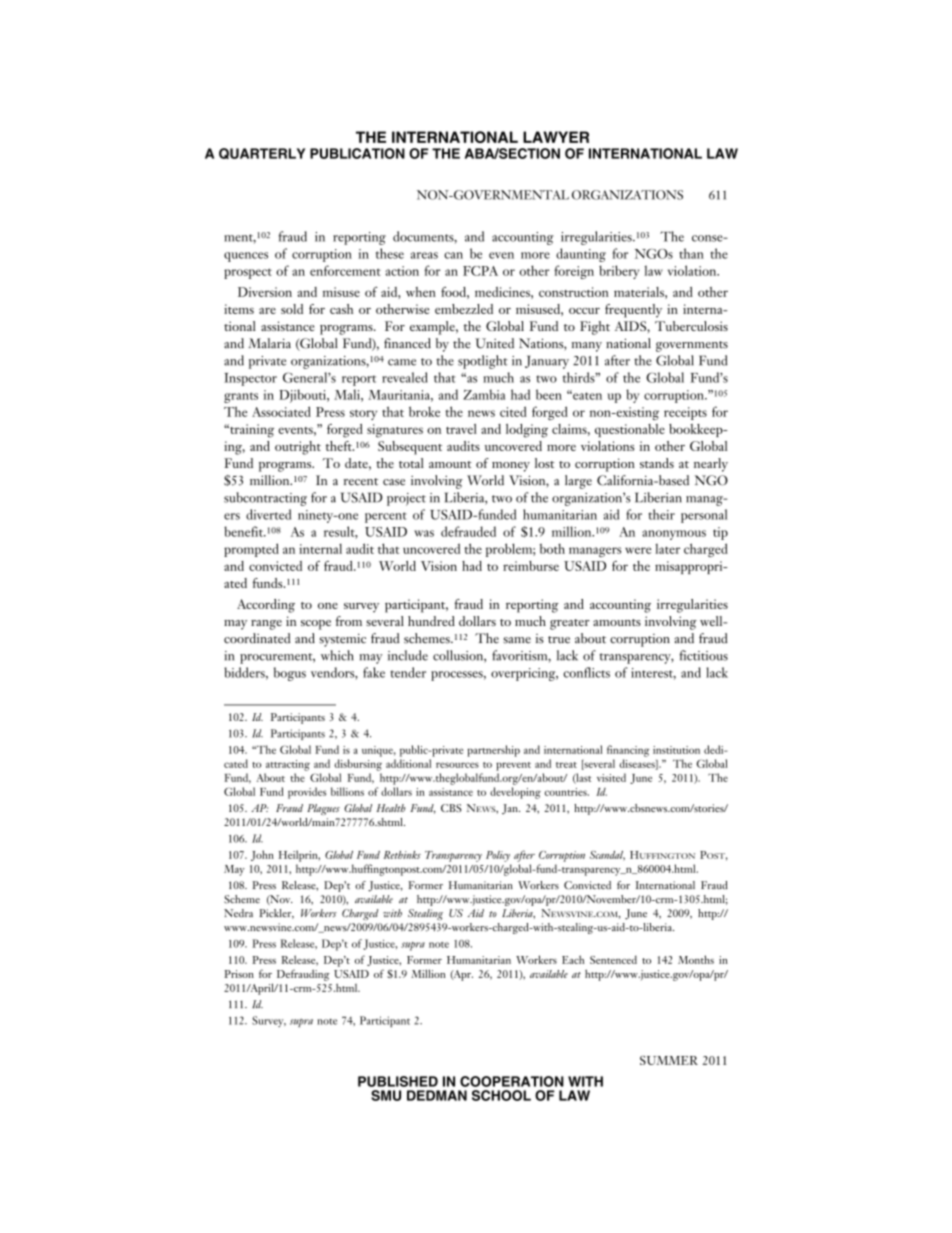  Describe the element at coordinates (657, 463) in the screenshot. I see `stands` at that location.
